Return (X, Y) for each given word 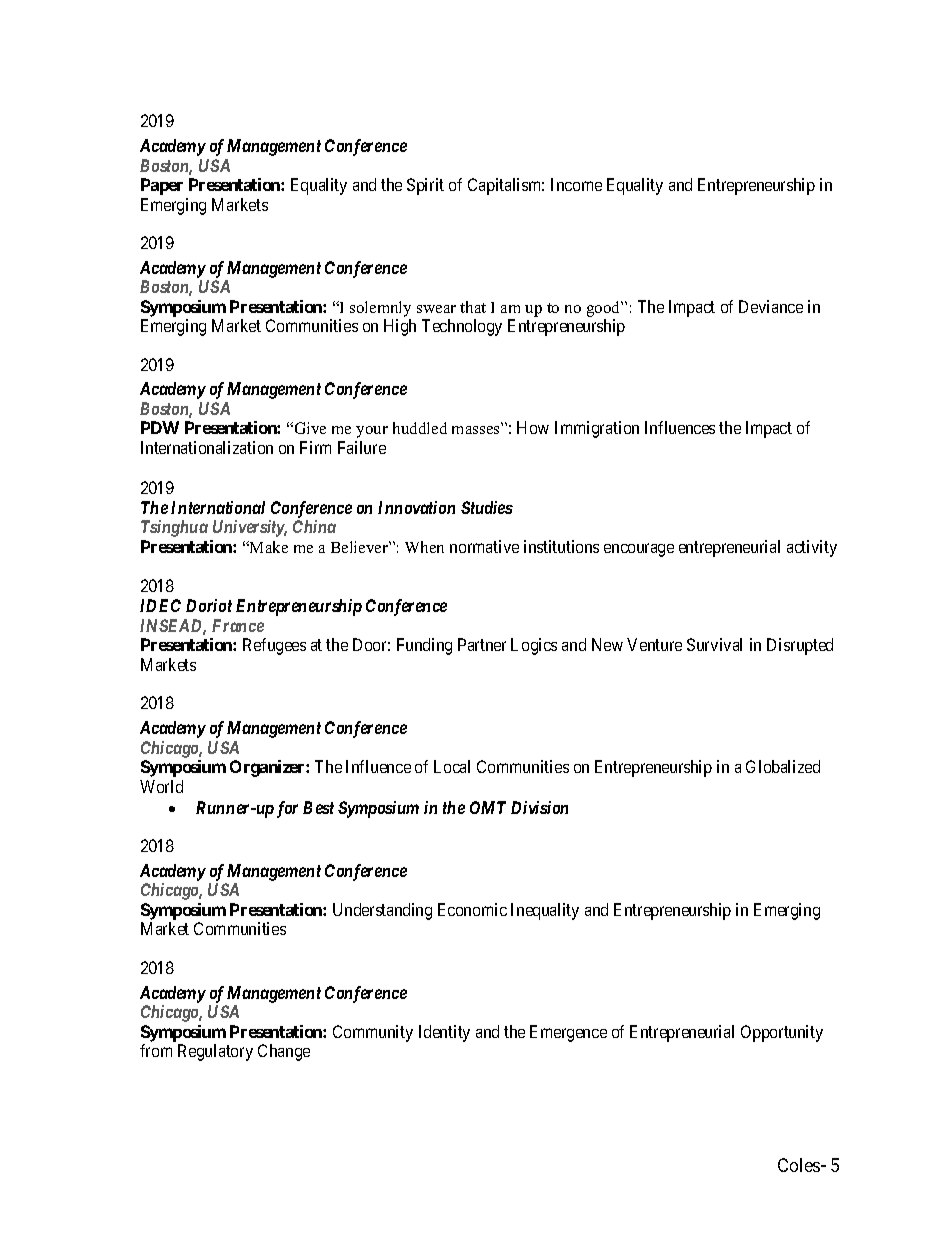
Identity (444, 1033)
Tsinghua (174, 528)
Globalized (783, 766)
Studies (487, 507)
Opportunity (782, 1033)
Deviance (771, 306)
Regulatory (215, 1052)
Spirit (425, 186)
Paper (162, 186)
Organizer (268, 768)
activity (812, 548)
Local (452, 766)
